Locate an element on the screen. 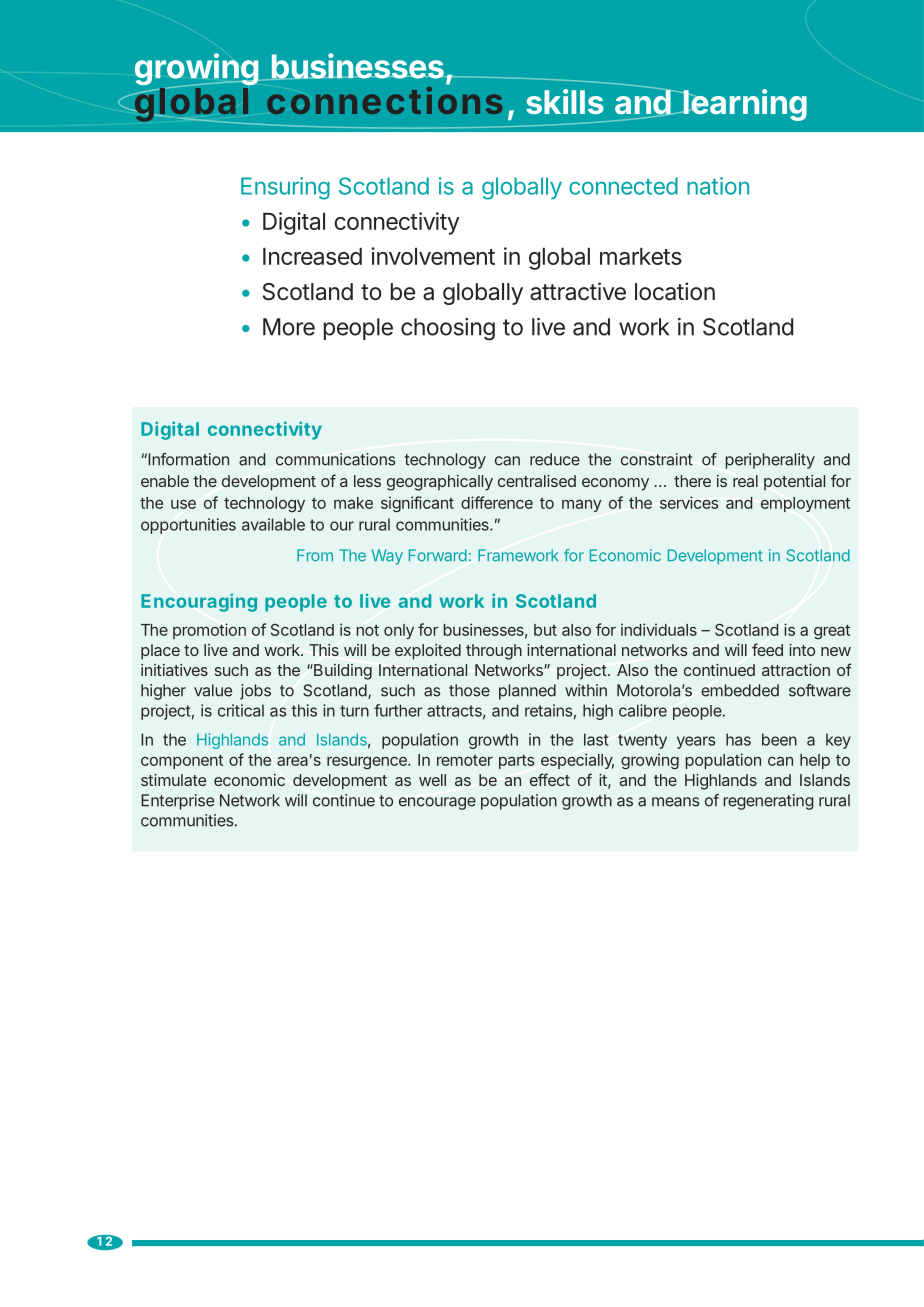  location is located at coordinates (675, 291).
